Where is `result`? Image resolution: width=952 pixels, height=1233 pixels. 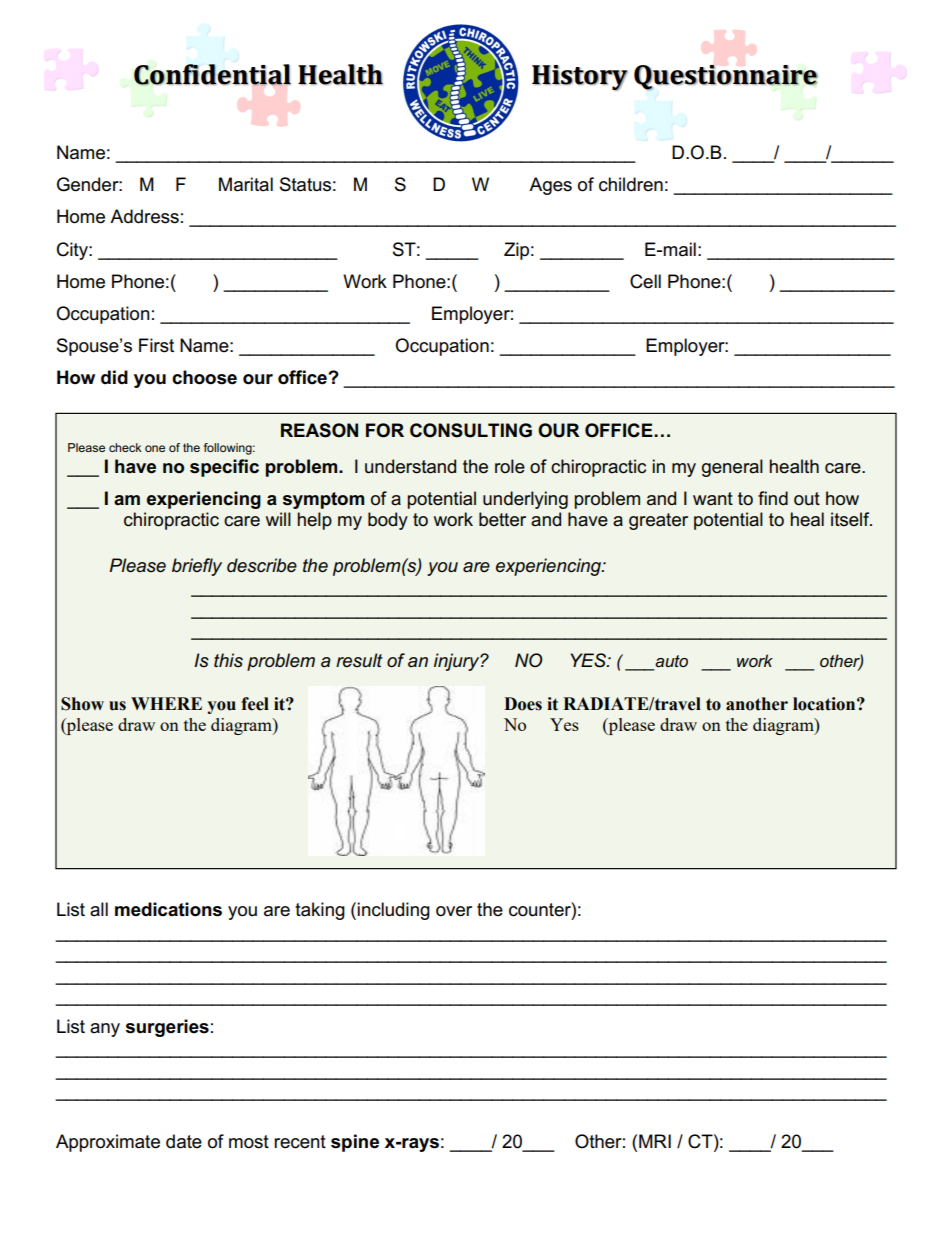 result is located at coordinates (359, 660).
